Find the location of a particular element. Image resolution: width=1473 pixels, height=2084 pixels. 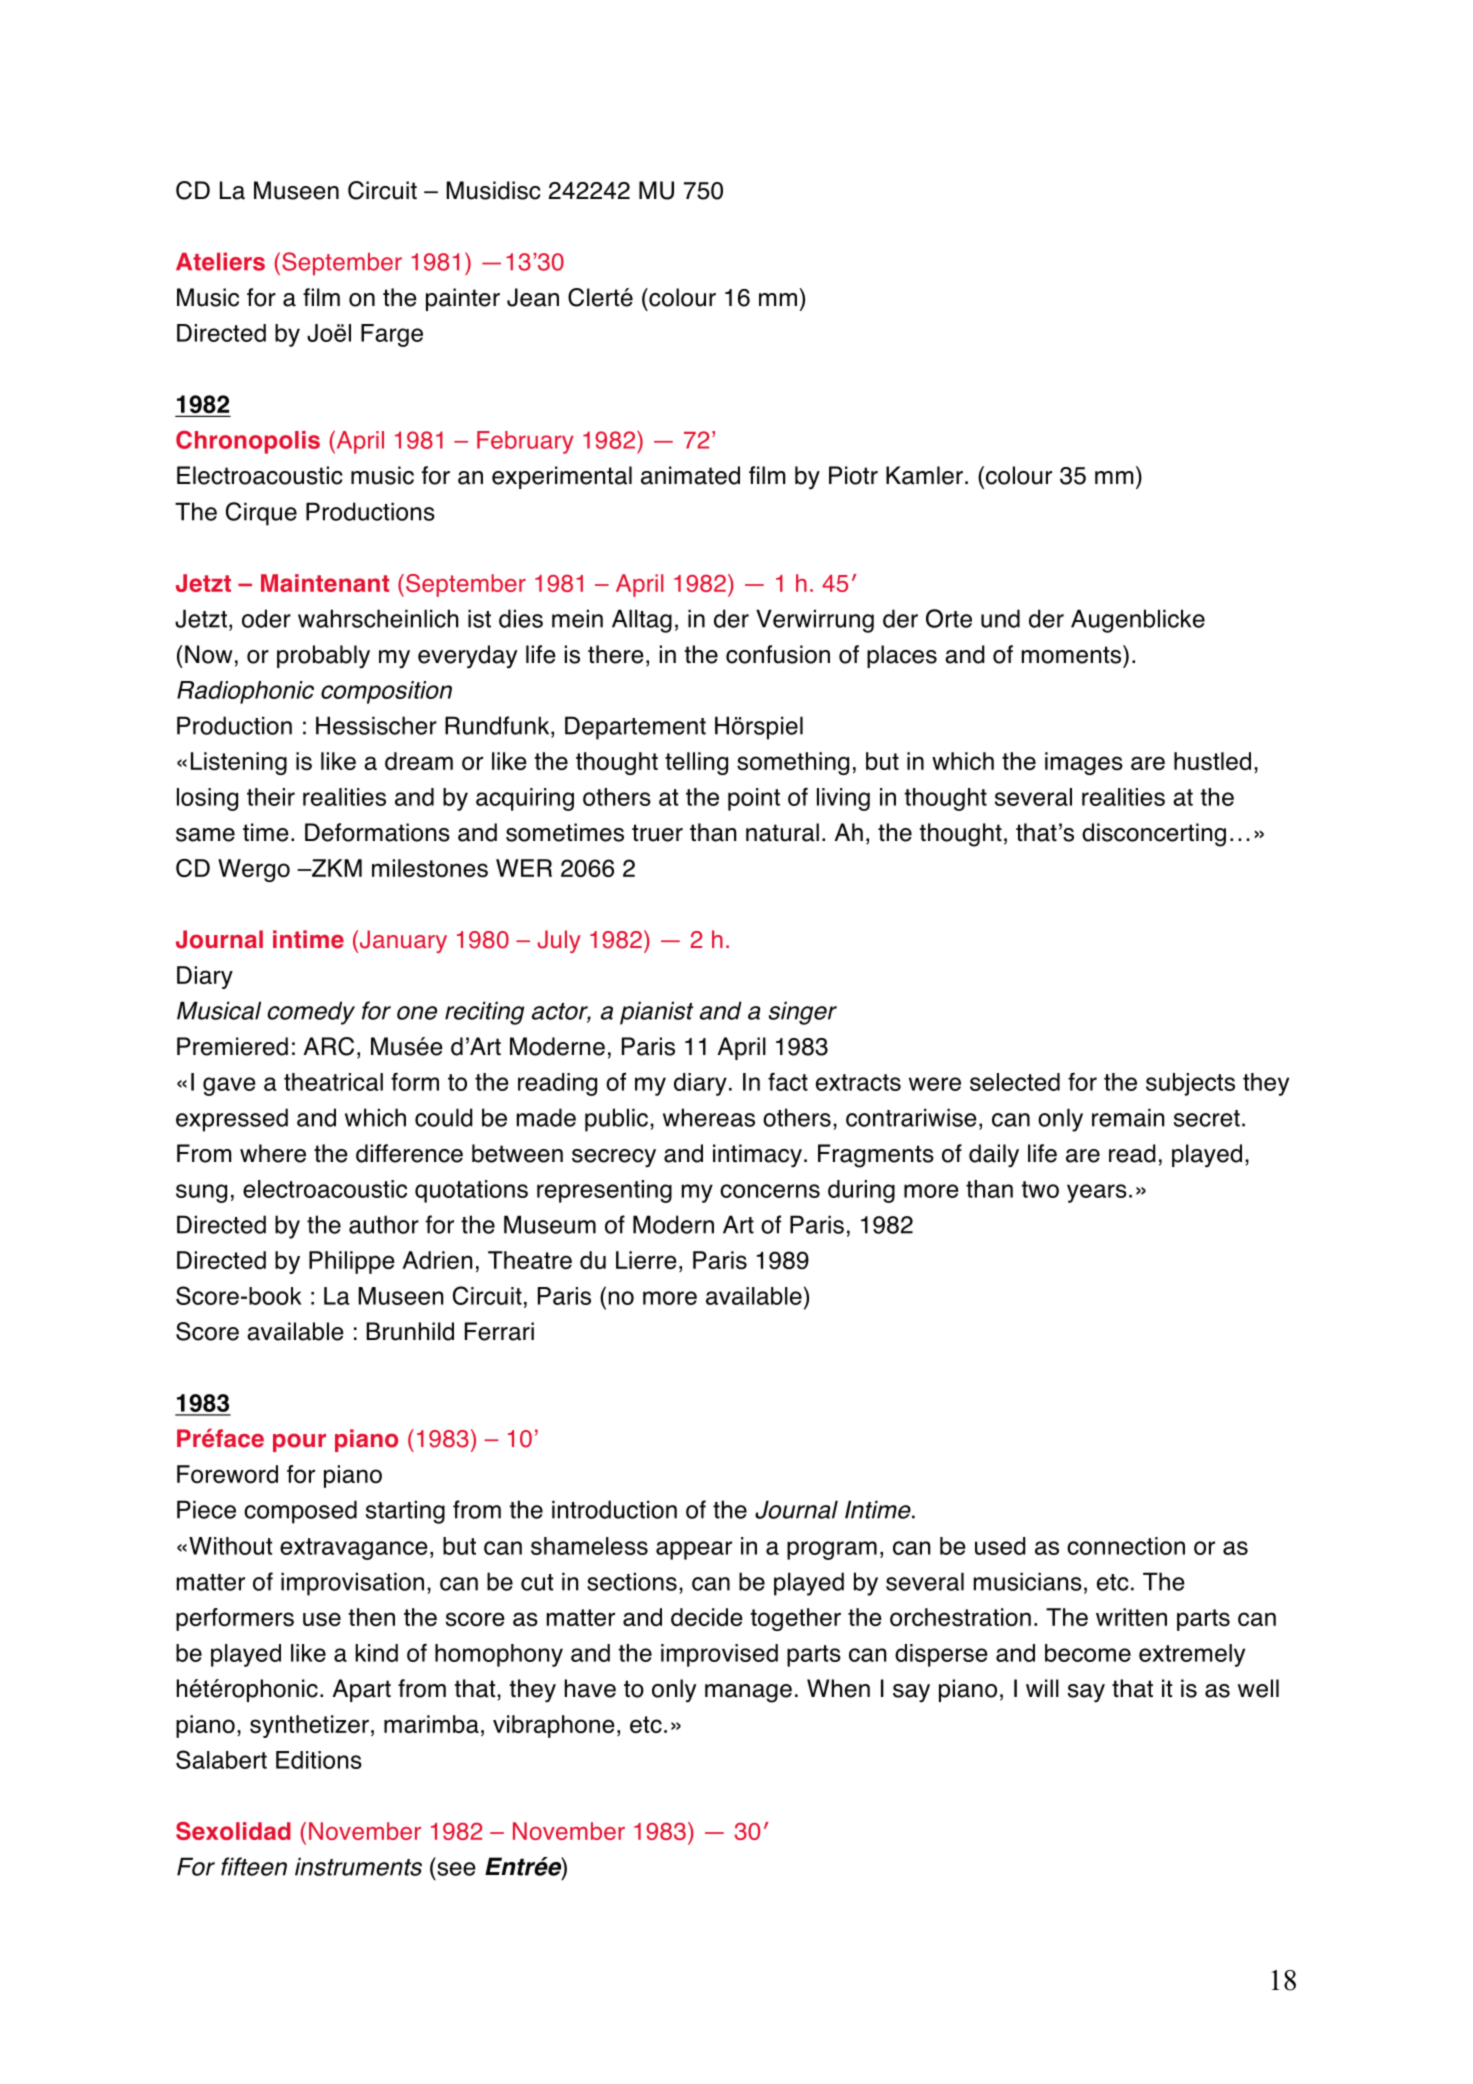

remain is located at coordinates (1128, 1117).
